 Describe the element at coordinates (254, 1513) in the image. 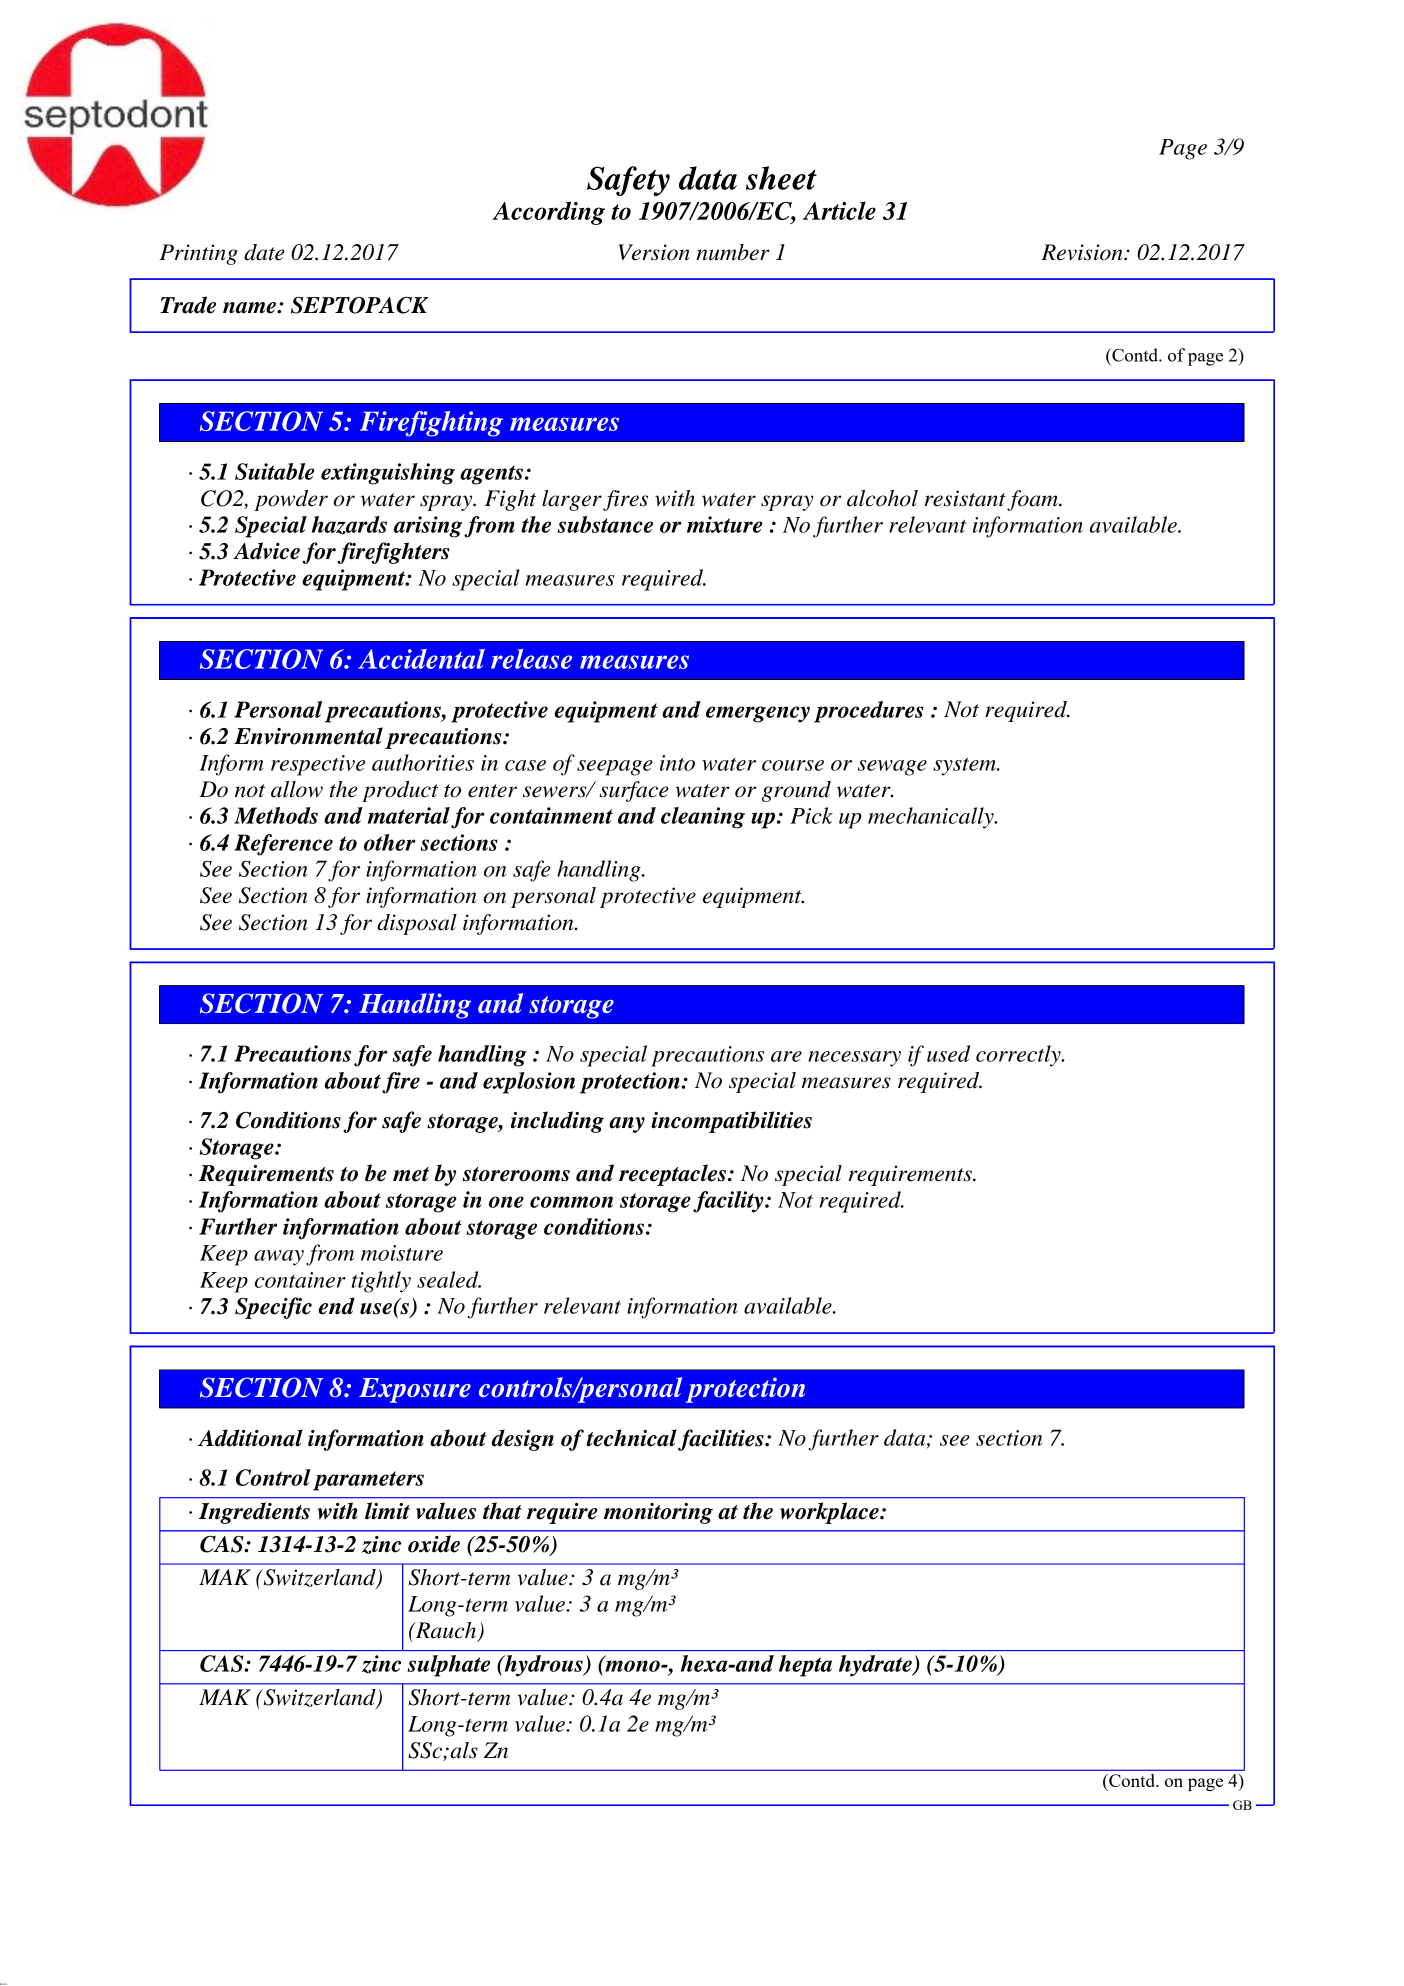

I see `Ingredients` at that location.
